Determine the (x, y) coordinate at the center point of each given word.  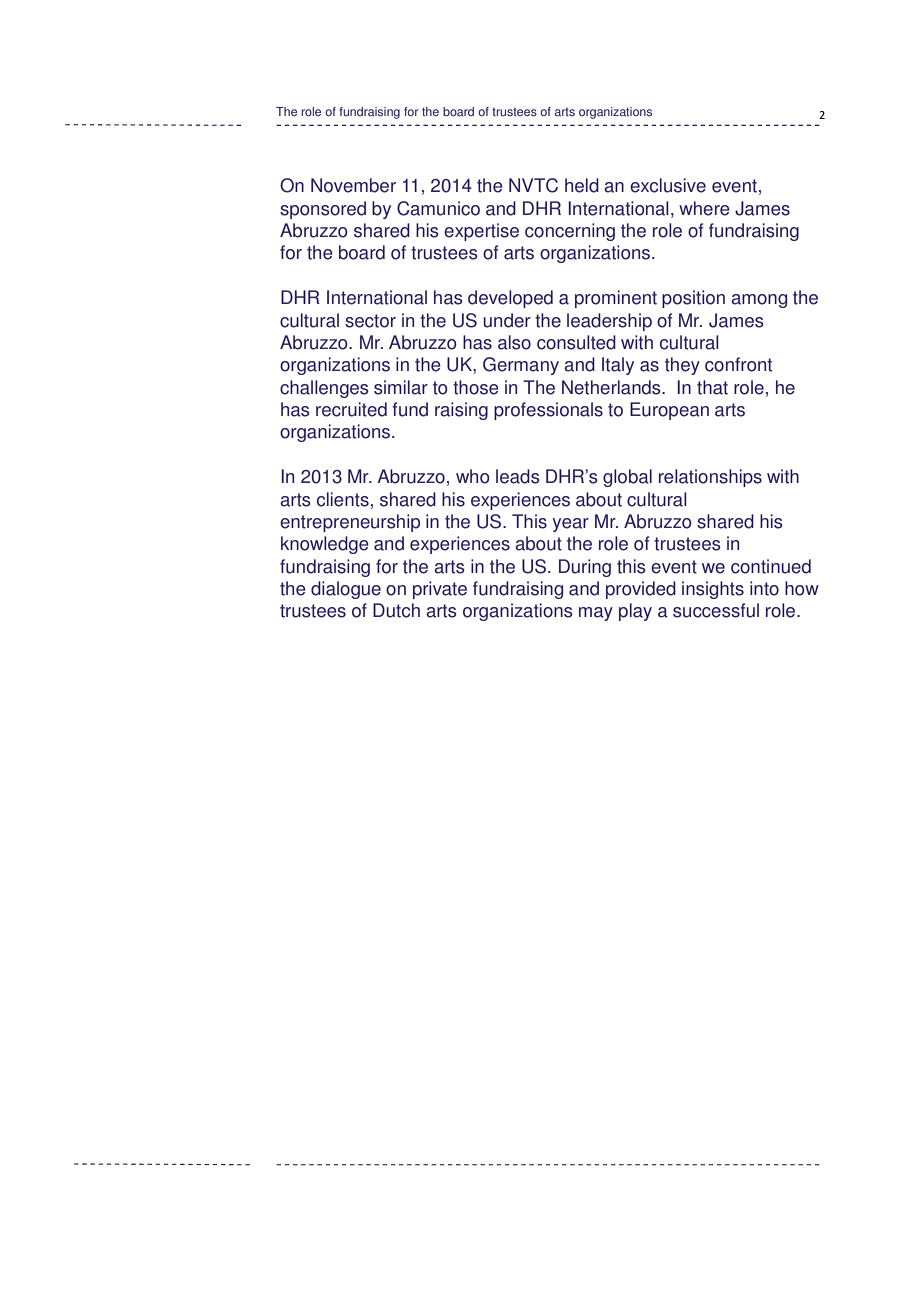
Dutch (396, 610)
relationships (710, 478)
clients (343, 499)
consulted (576, 342)
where (704, 208)
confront (738, 364)
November (353, 185)
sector (370, 321)
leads (518, 476)
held (582, 185)
